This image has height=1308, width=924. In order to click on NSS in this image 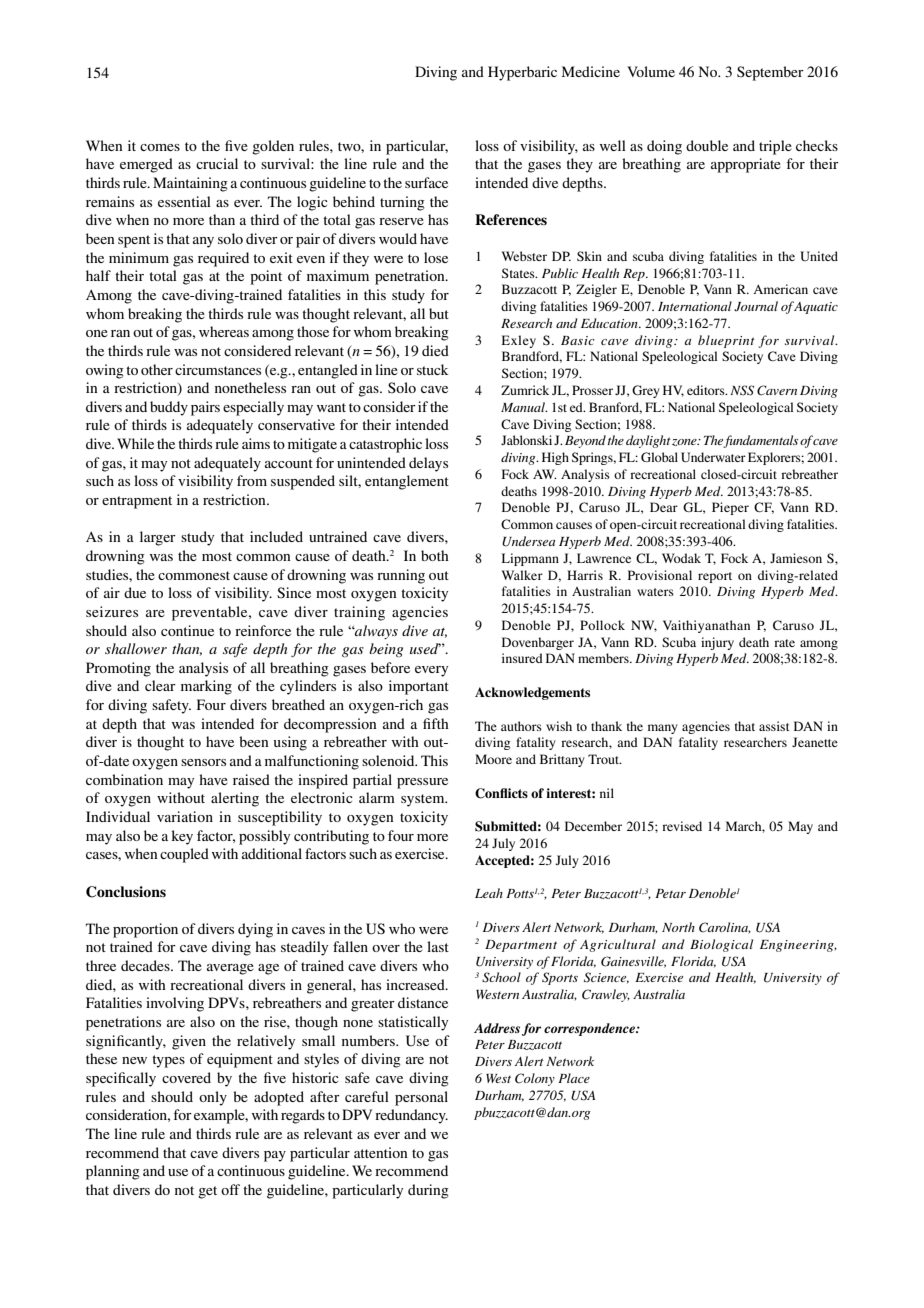, I will do `click(742, 390)`.
